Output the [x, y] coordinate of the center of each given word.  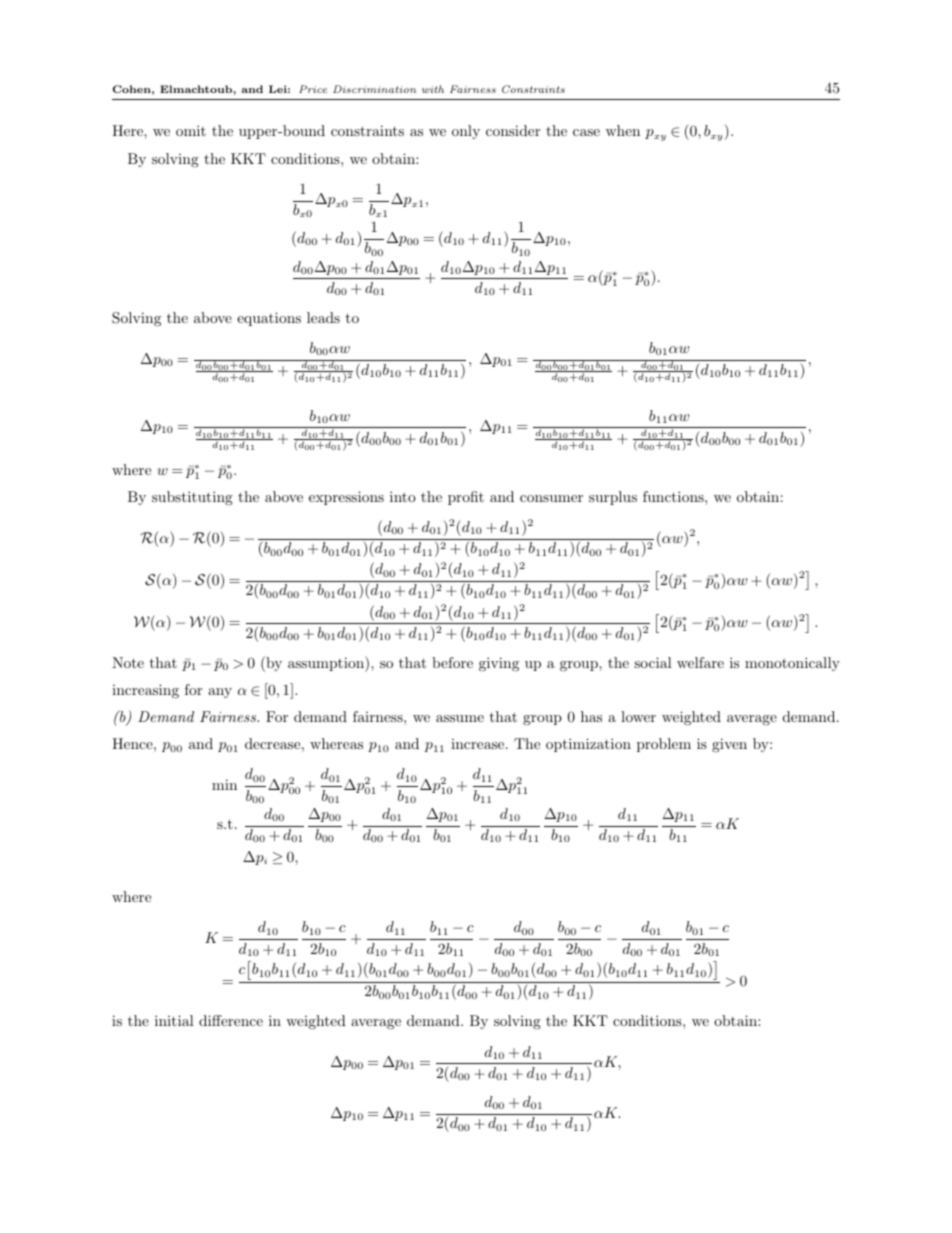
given [729, 745]
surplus [613, 498]
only [466, 132]
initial [174, 1020]
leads [323, 317]
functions [674, 496]
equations [269, 319]
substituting [192, 498]
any [220, 693]
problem [664, 745]
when [623, 130]
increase [479, 744]
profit [466, 498]
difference [231, 1020]
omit [191, 130]
